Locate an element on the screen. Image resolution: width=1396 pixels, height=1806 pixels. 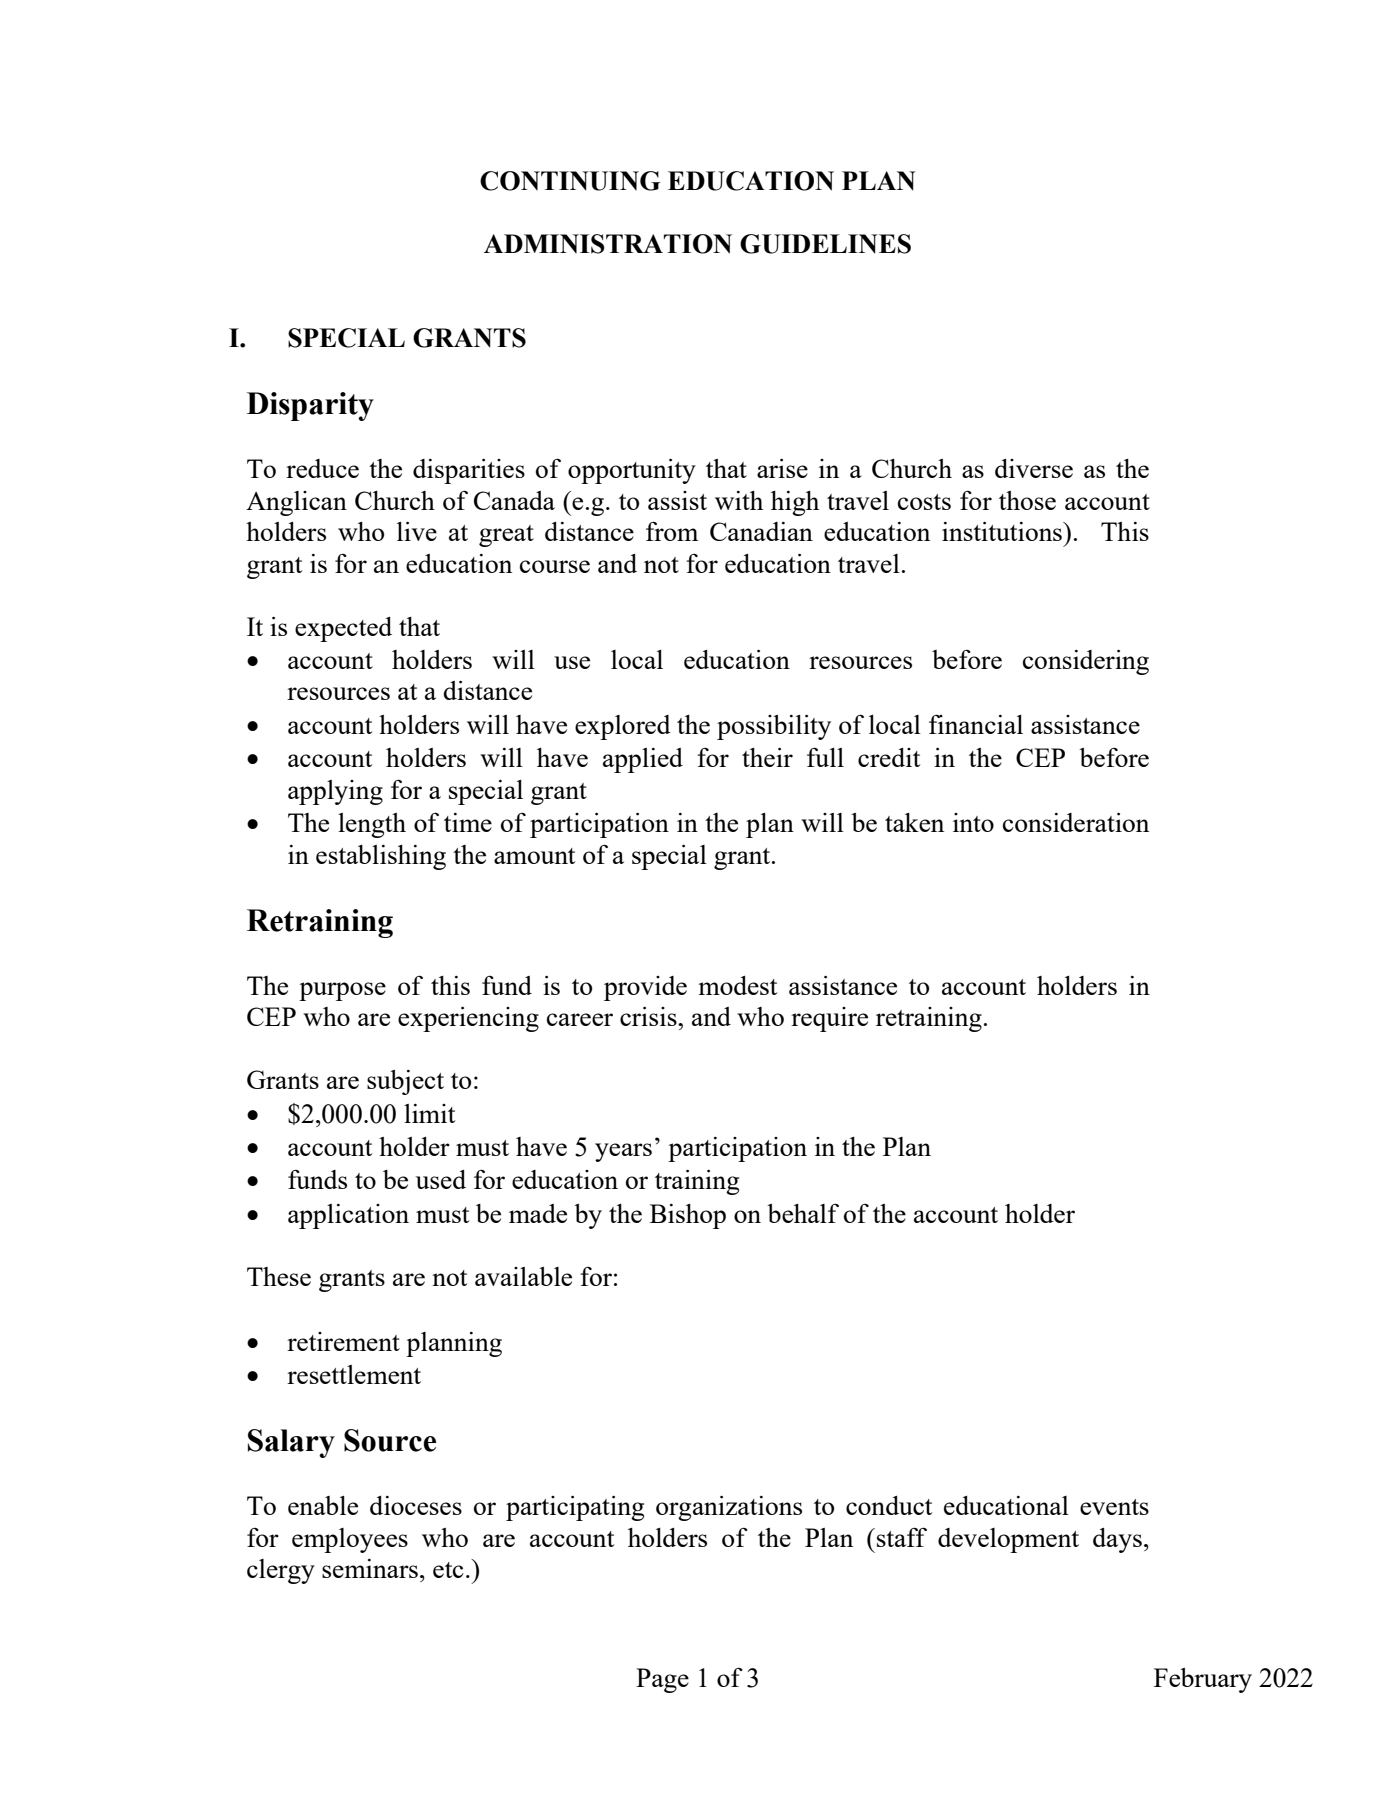
purpose is located at coordinates (342, 991).
